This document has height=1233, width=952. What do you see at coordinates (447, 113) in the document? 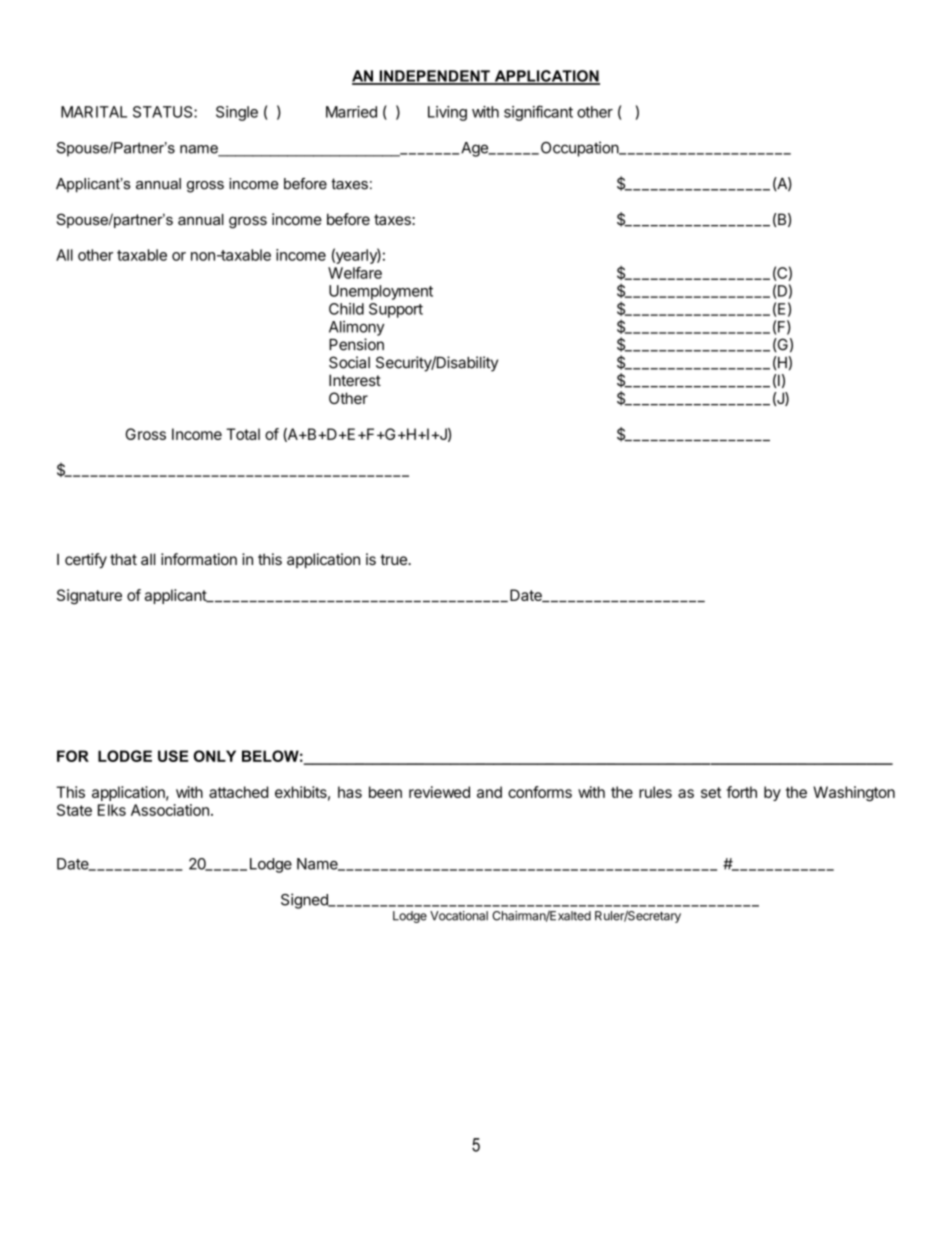
I see `Living` at bounding box center [447, 113].
